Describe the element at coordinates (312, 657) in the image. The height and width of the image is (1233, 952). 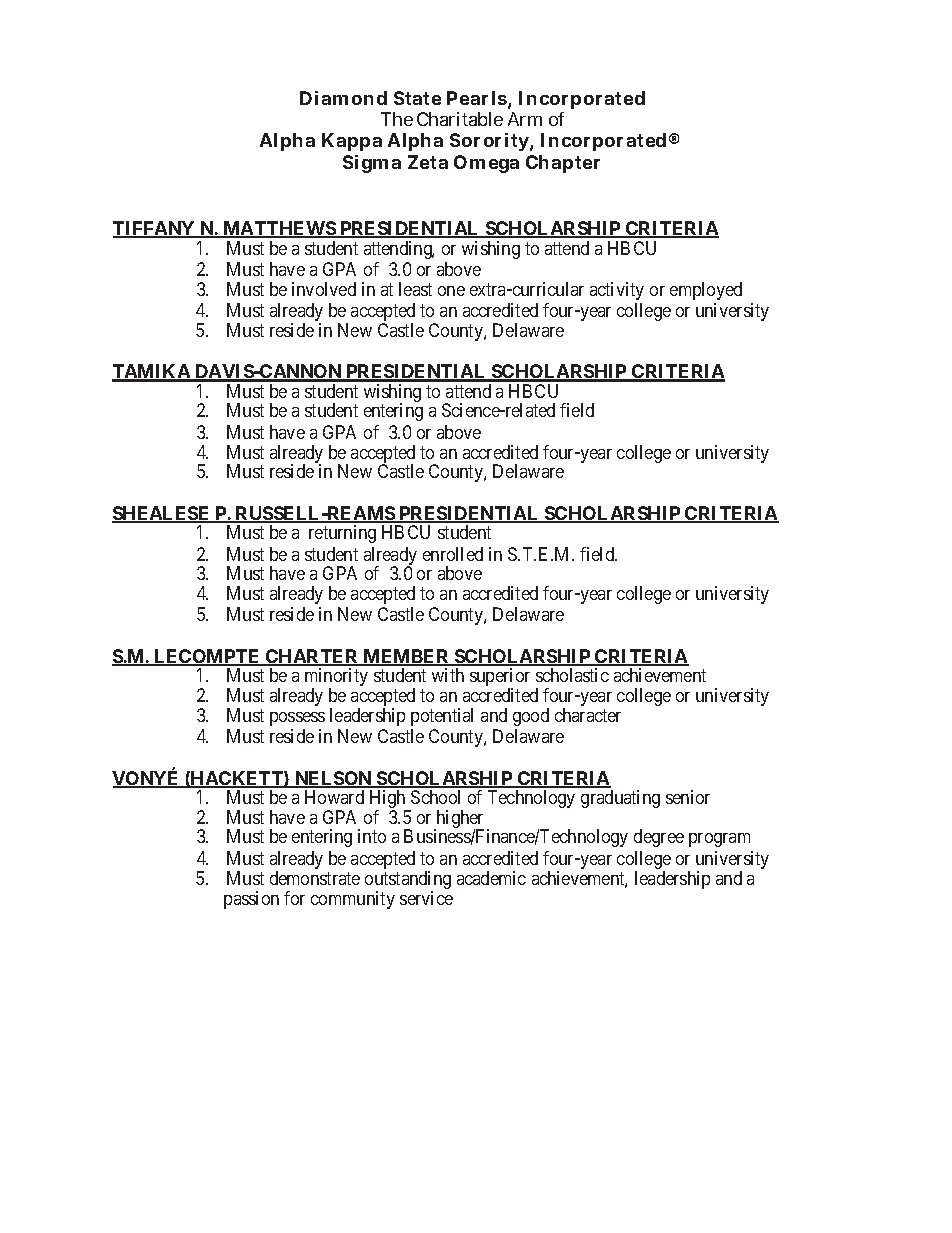
I see `CHARTER` at that location.
